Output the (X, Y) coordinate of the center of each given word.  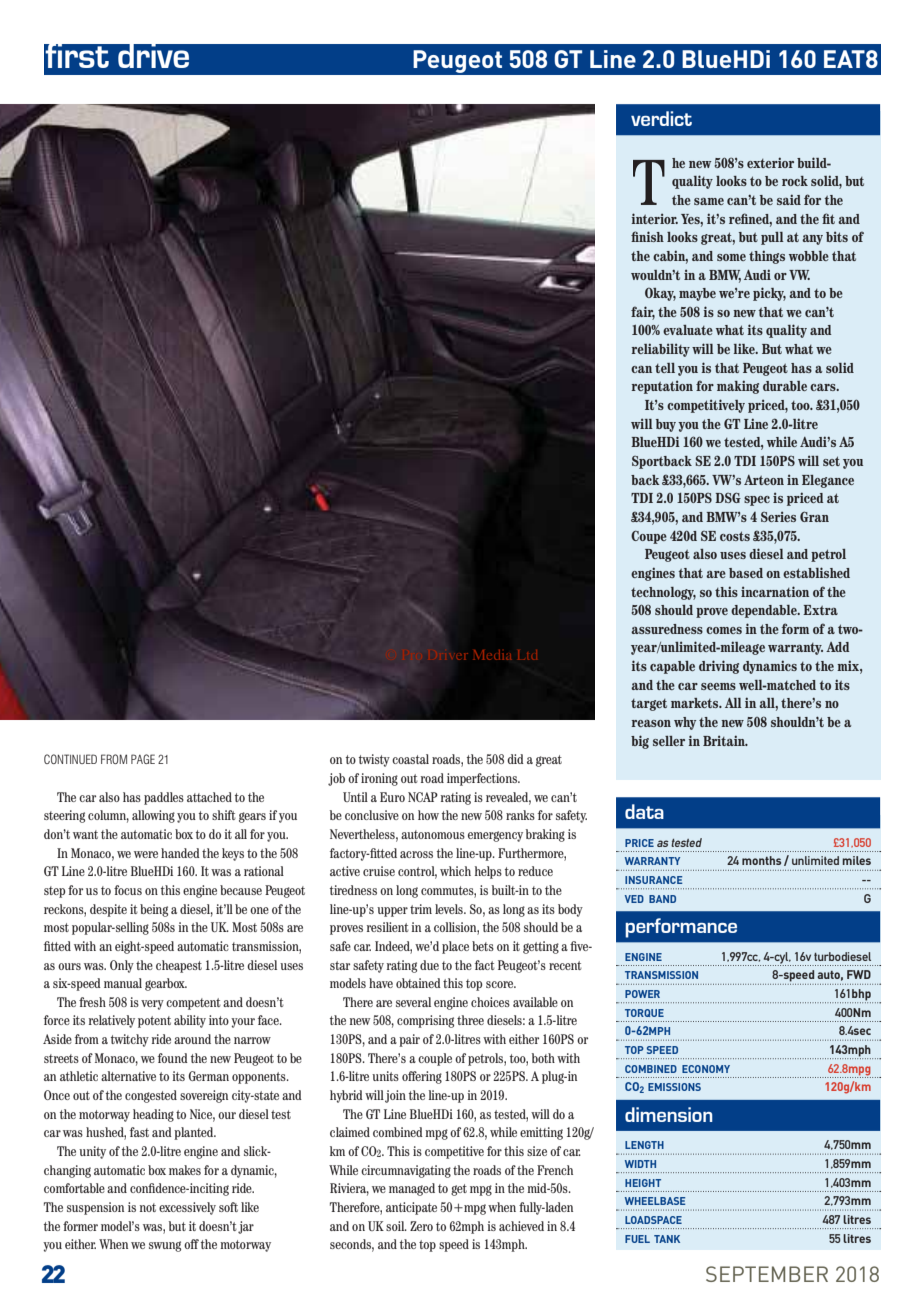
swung (165, 1246)
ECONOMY (706, 1069)
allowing (153, 816)
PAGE (143, 759)
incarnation (775, 591)
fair (643, 312)
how (428, 815)
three (470, 1020)
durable (785, 386)
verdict (661, 118)
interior (655, 218)
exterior (770, 162)
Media (492, 655)
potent (154, 1022)
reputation (662, 387)
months (761, 860)
